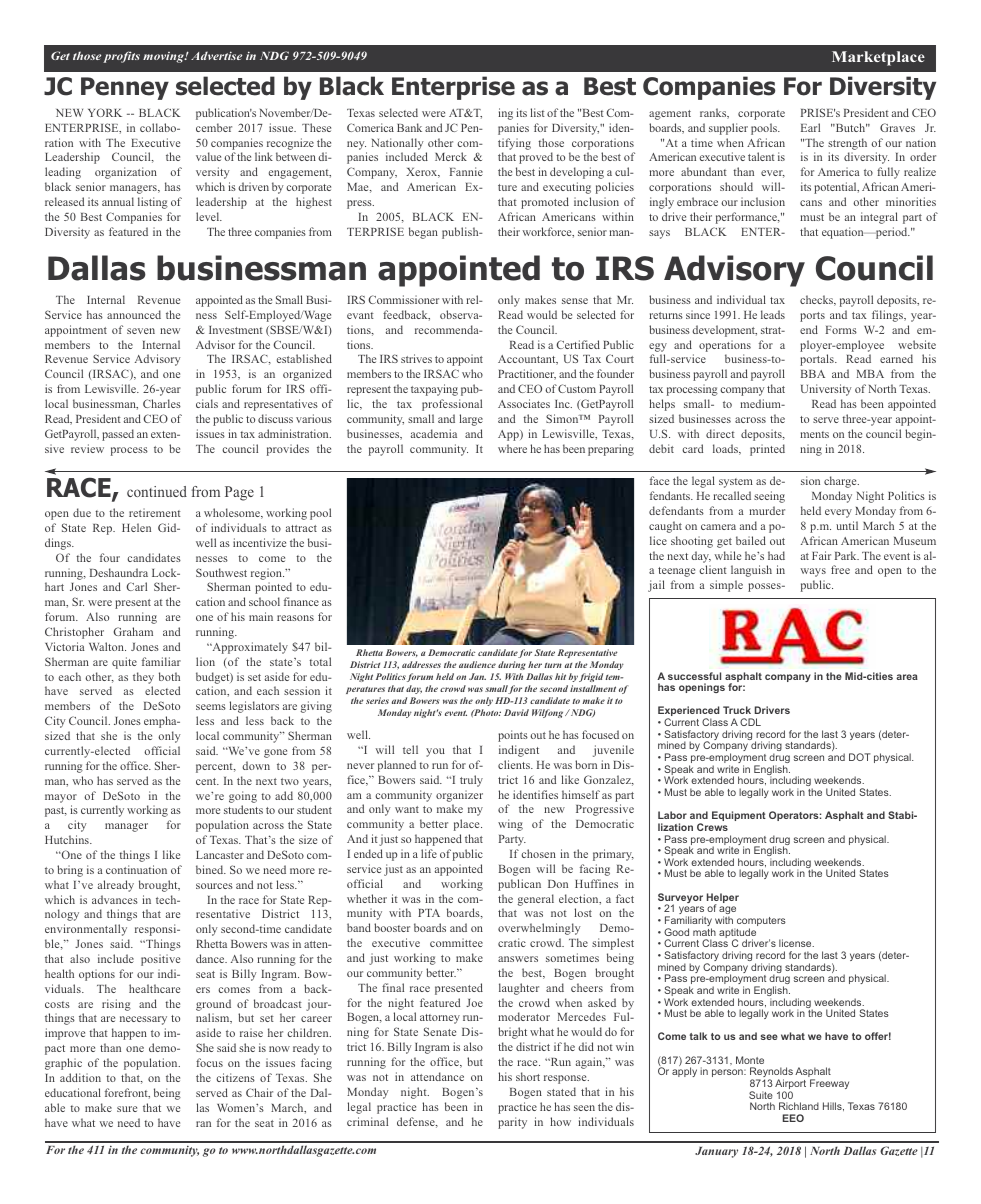  Describe the element at coordinates (821, 555) in the screenshot. I see `Fair` at that location.
